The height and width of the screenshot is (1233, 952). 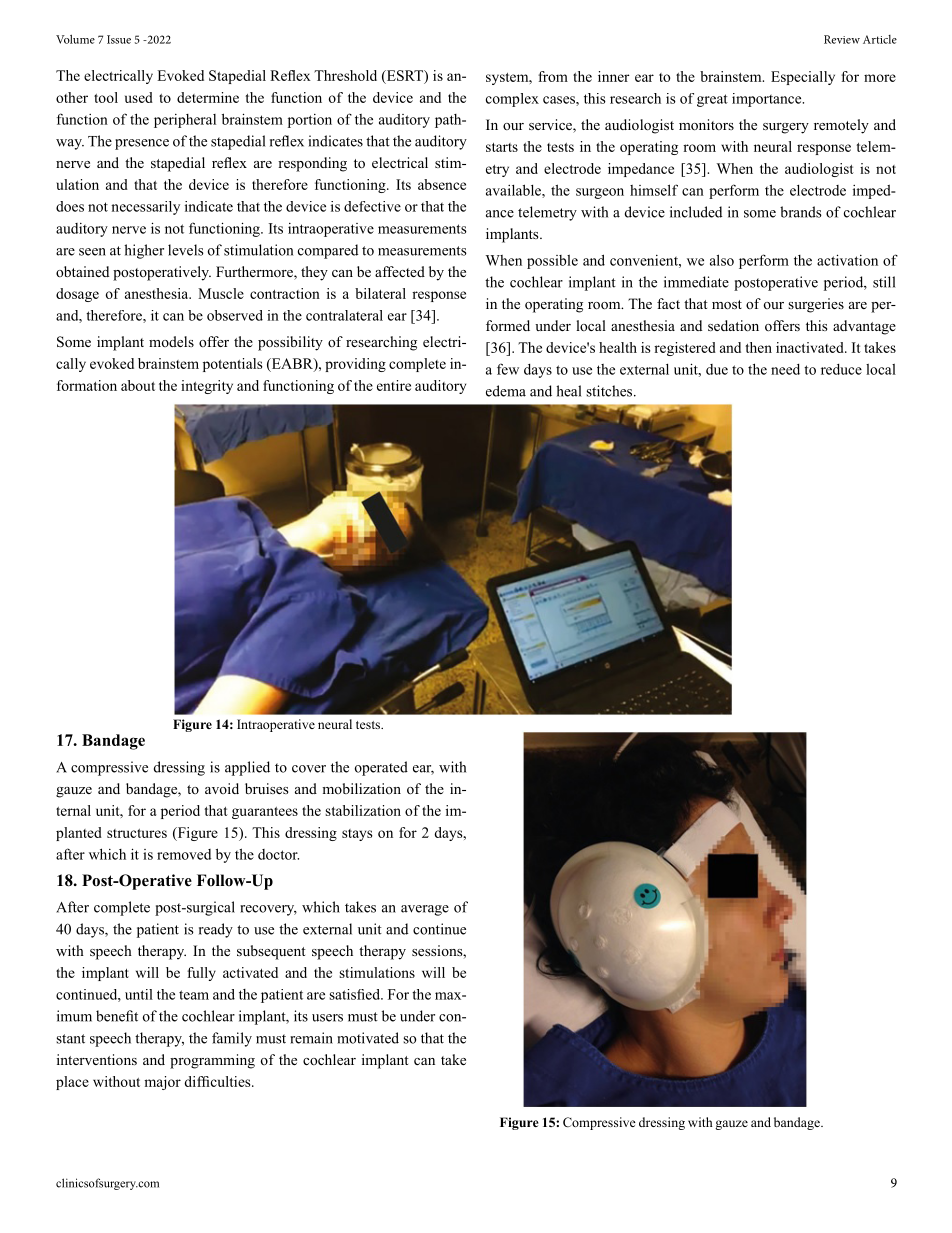 I want to click on edema, so click(x=506, y=391).
